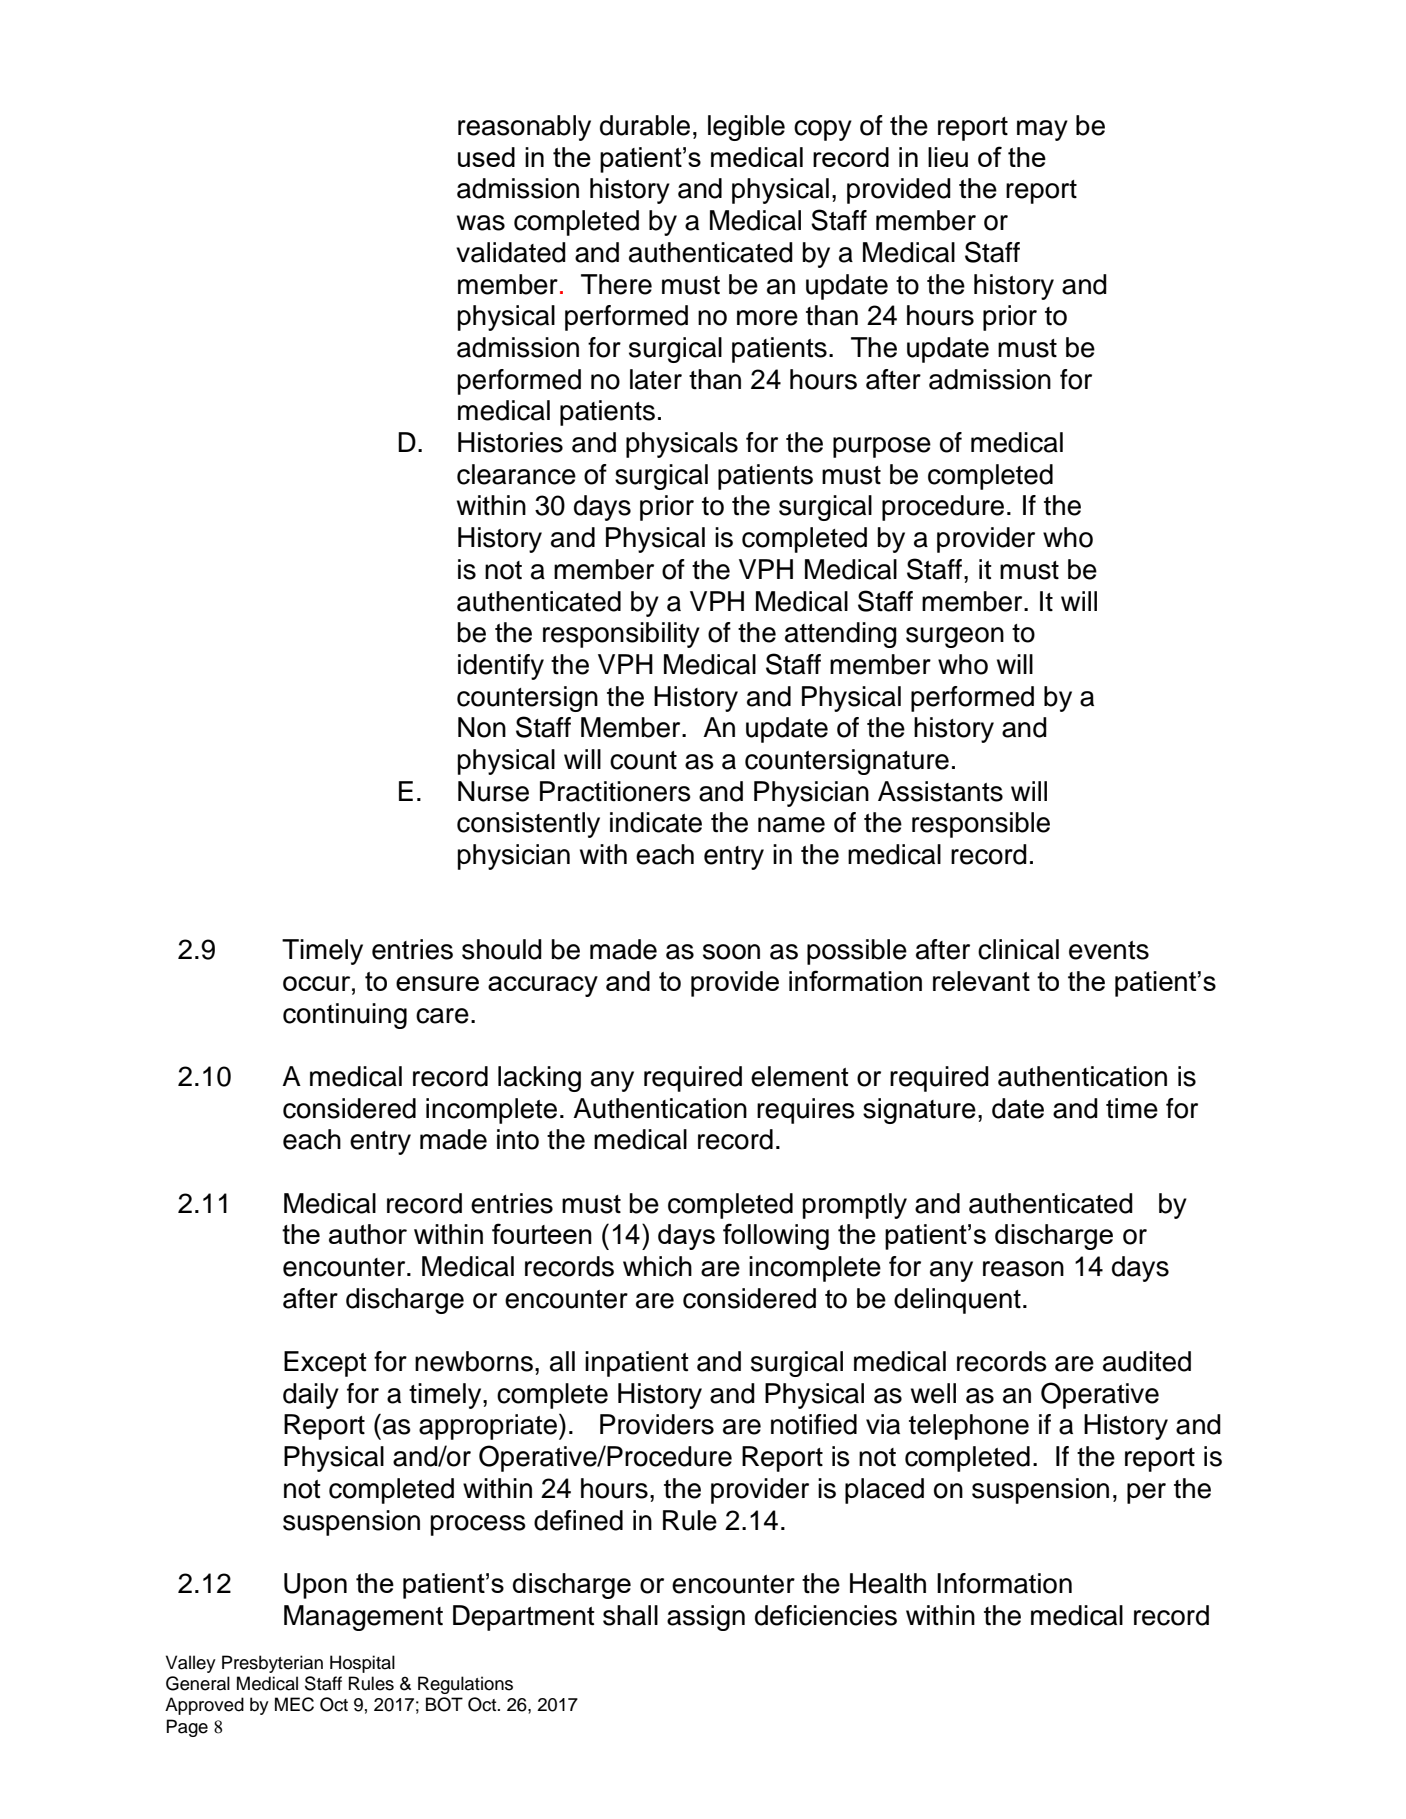  I want to click on Health, so click(888, 1583).
